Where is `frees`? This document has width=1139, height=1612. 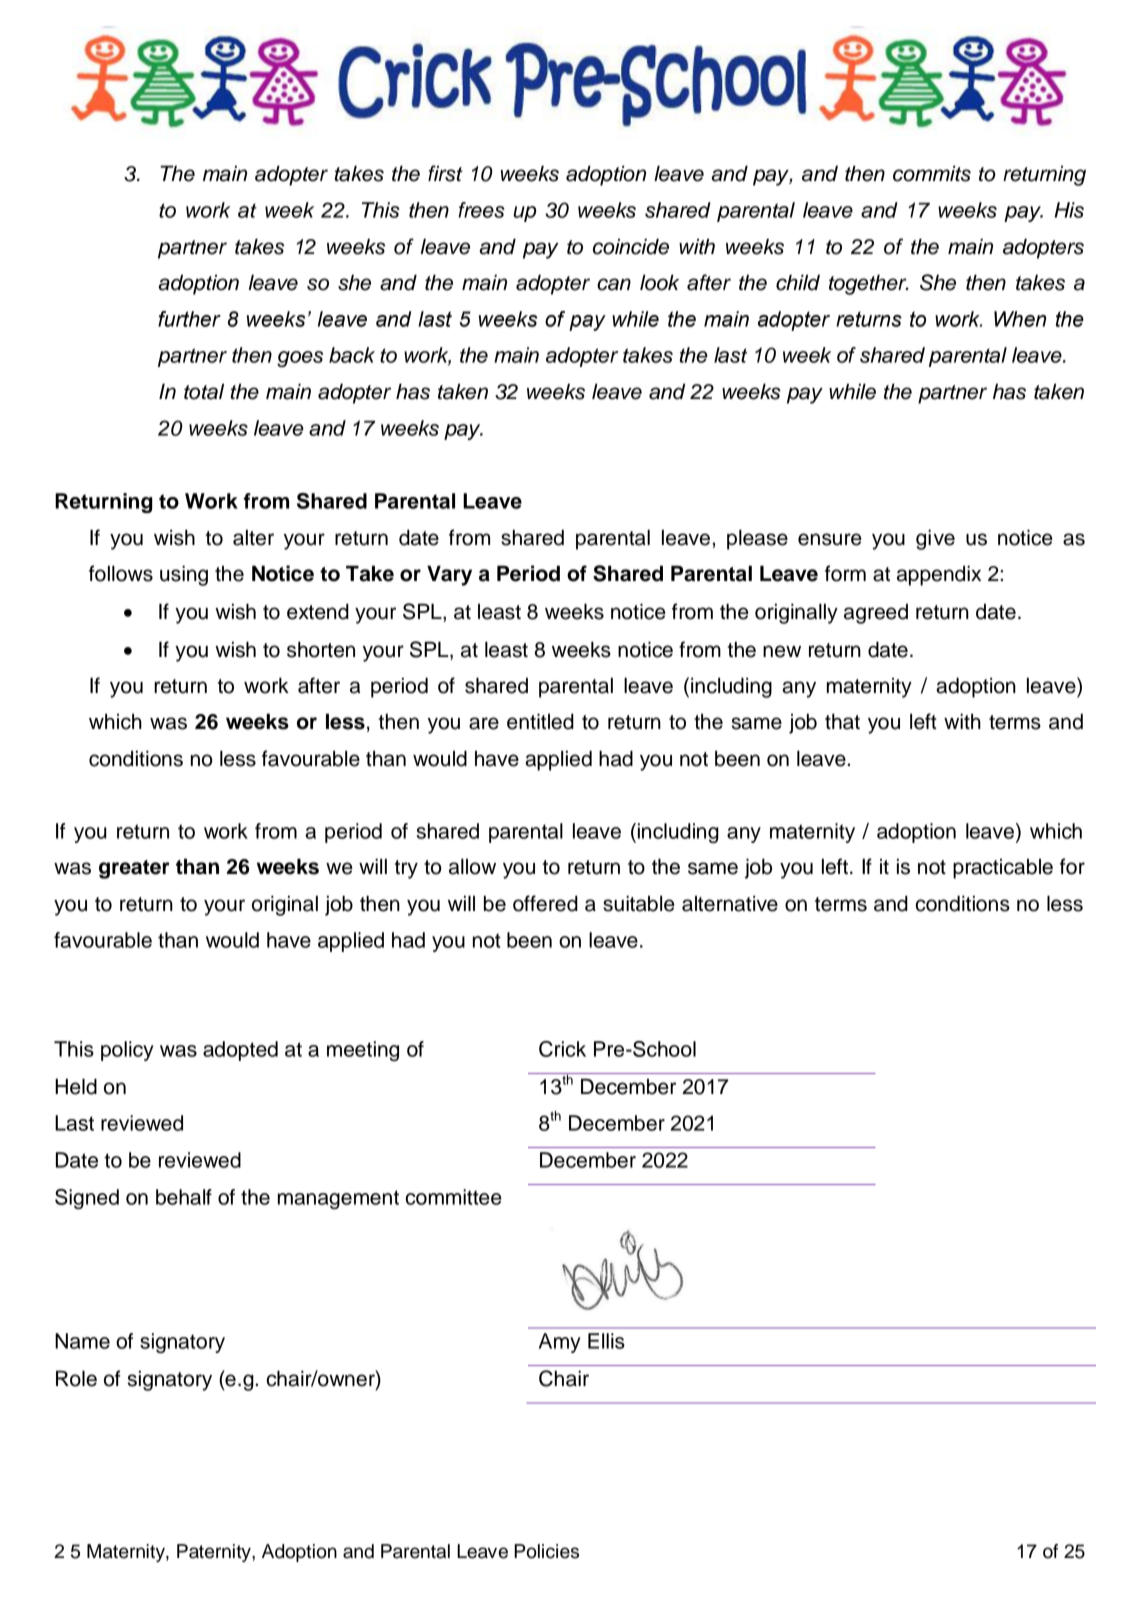
frees is located at coordinates (481, 210).
